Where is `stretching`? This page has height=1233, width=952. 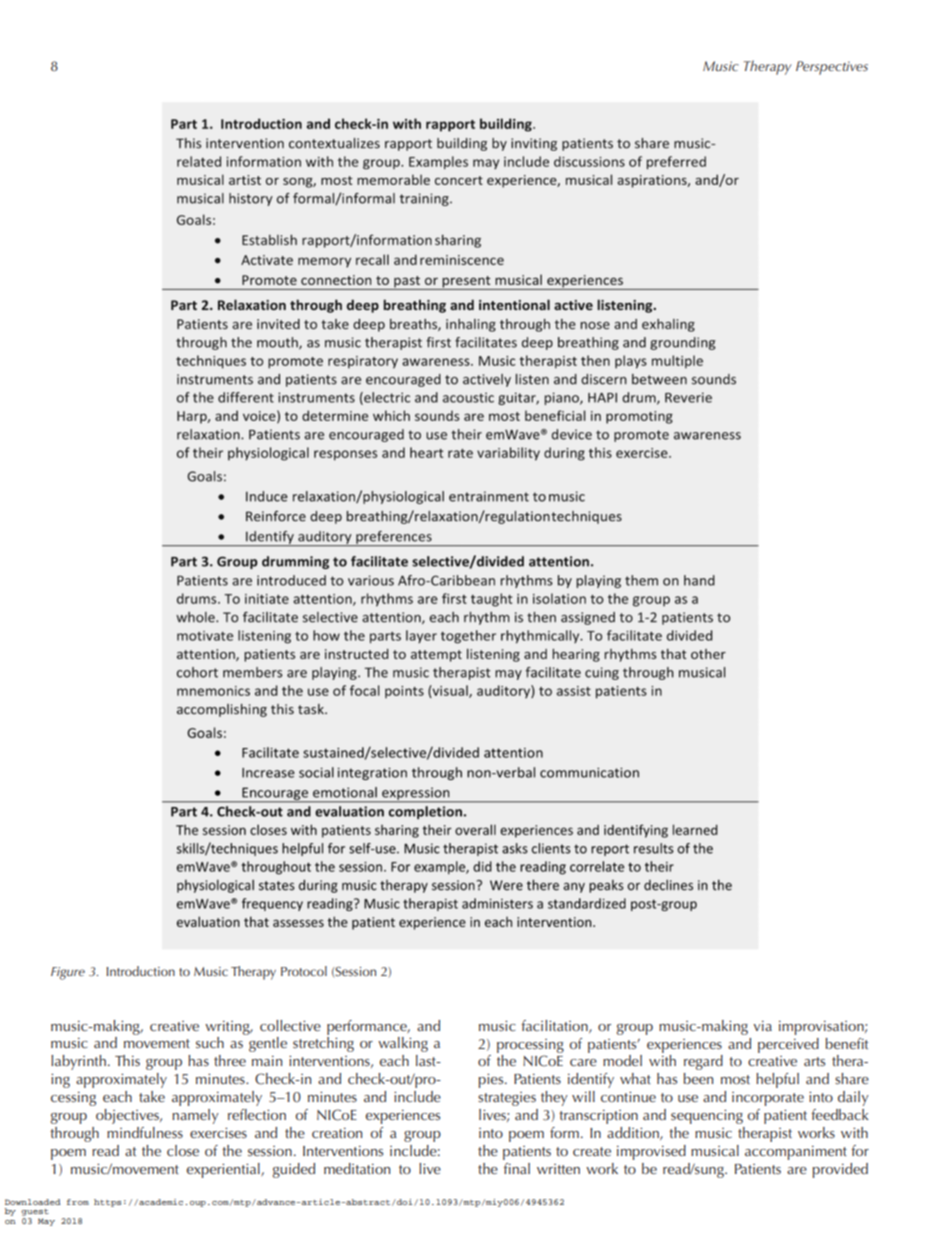 stretching is located at coordinates (323, 1044).
